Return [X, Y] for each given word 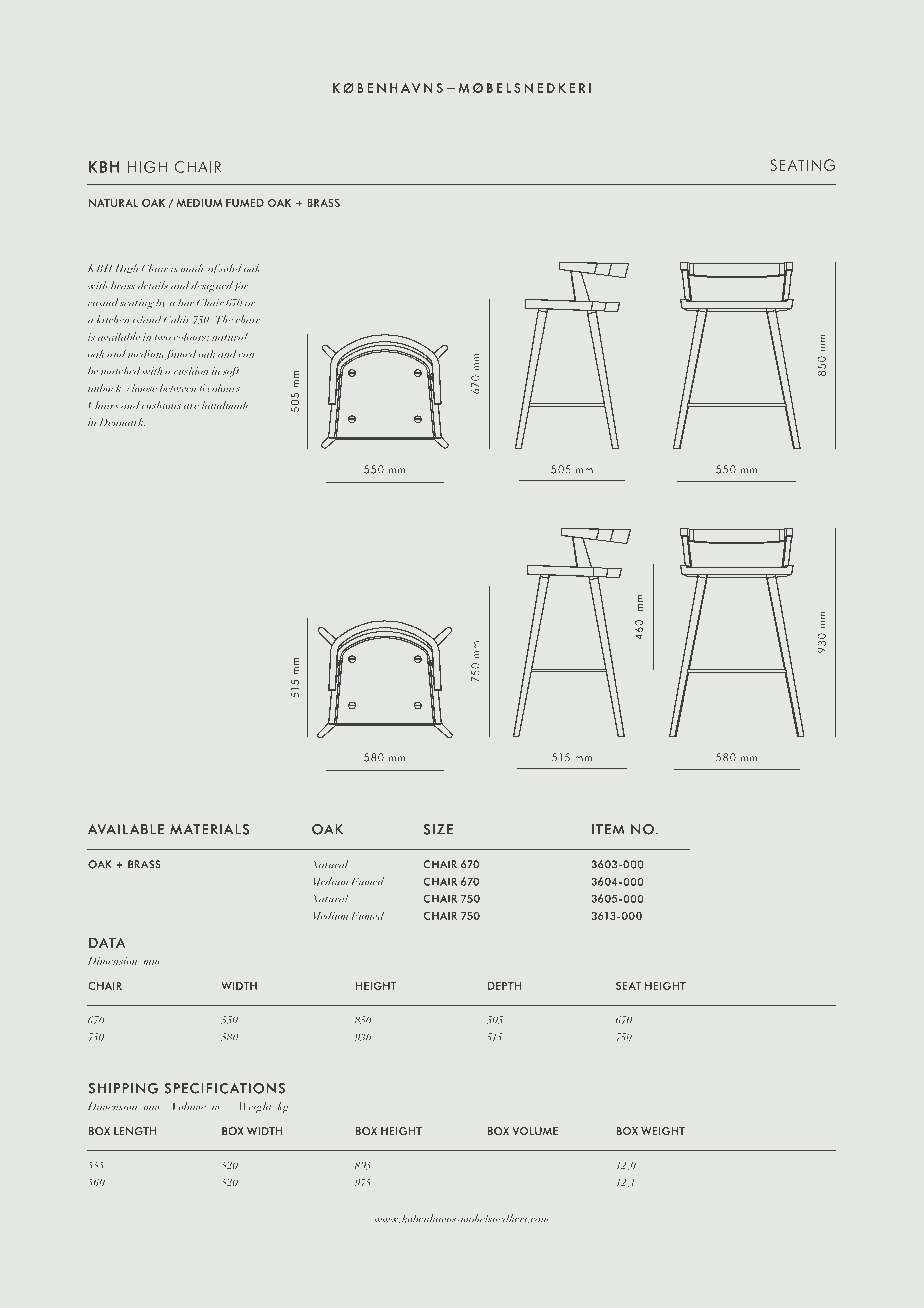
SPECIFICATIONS [225, 1088]
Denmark [122, 422]
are [191, 406]
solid [229, 268]
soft [231, 372]
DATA [107, 942]
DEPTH [504, 986]
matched [121, 370]
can [246, 355]
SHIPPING [123, 1088]
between [178, 388]
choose [141, 388]
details [153, 285]
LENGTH [135, 1131]
